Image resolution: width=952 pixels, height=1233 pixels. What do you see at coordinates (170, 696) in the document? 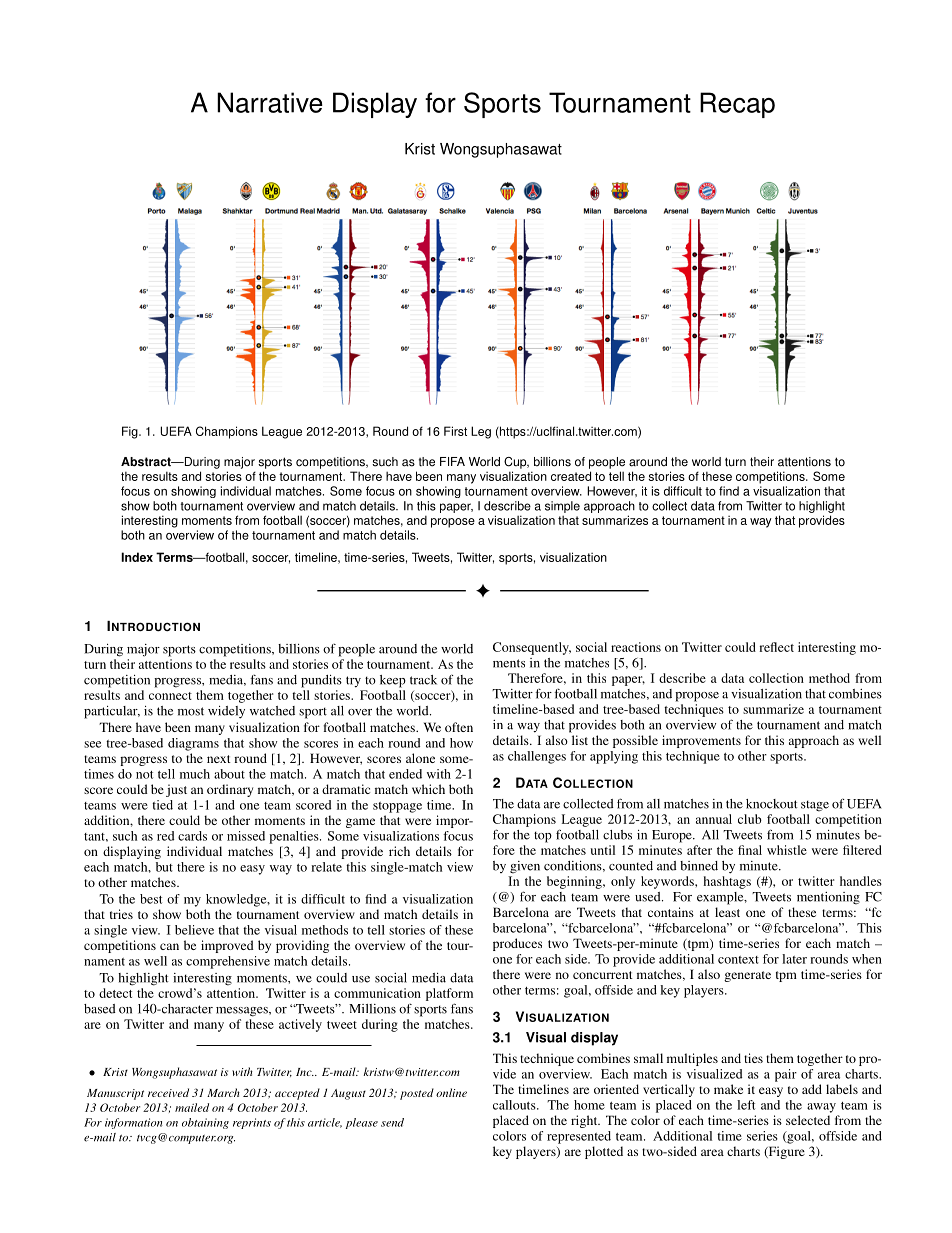
I see `connect` at bounding box center [170, 696].
